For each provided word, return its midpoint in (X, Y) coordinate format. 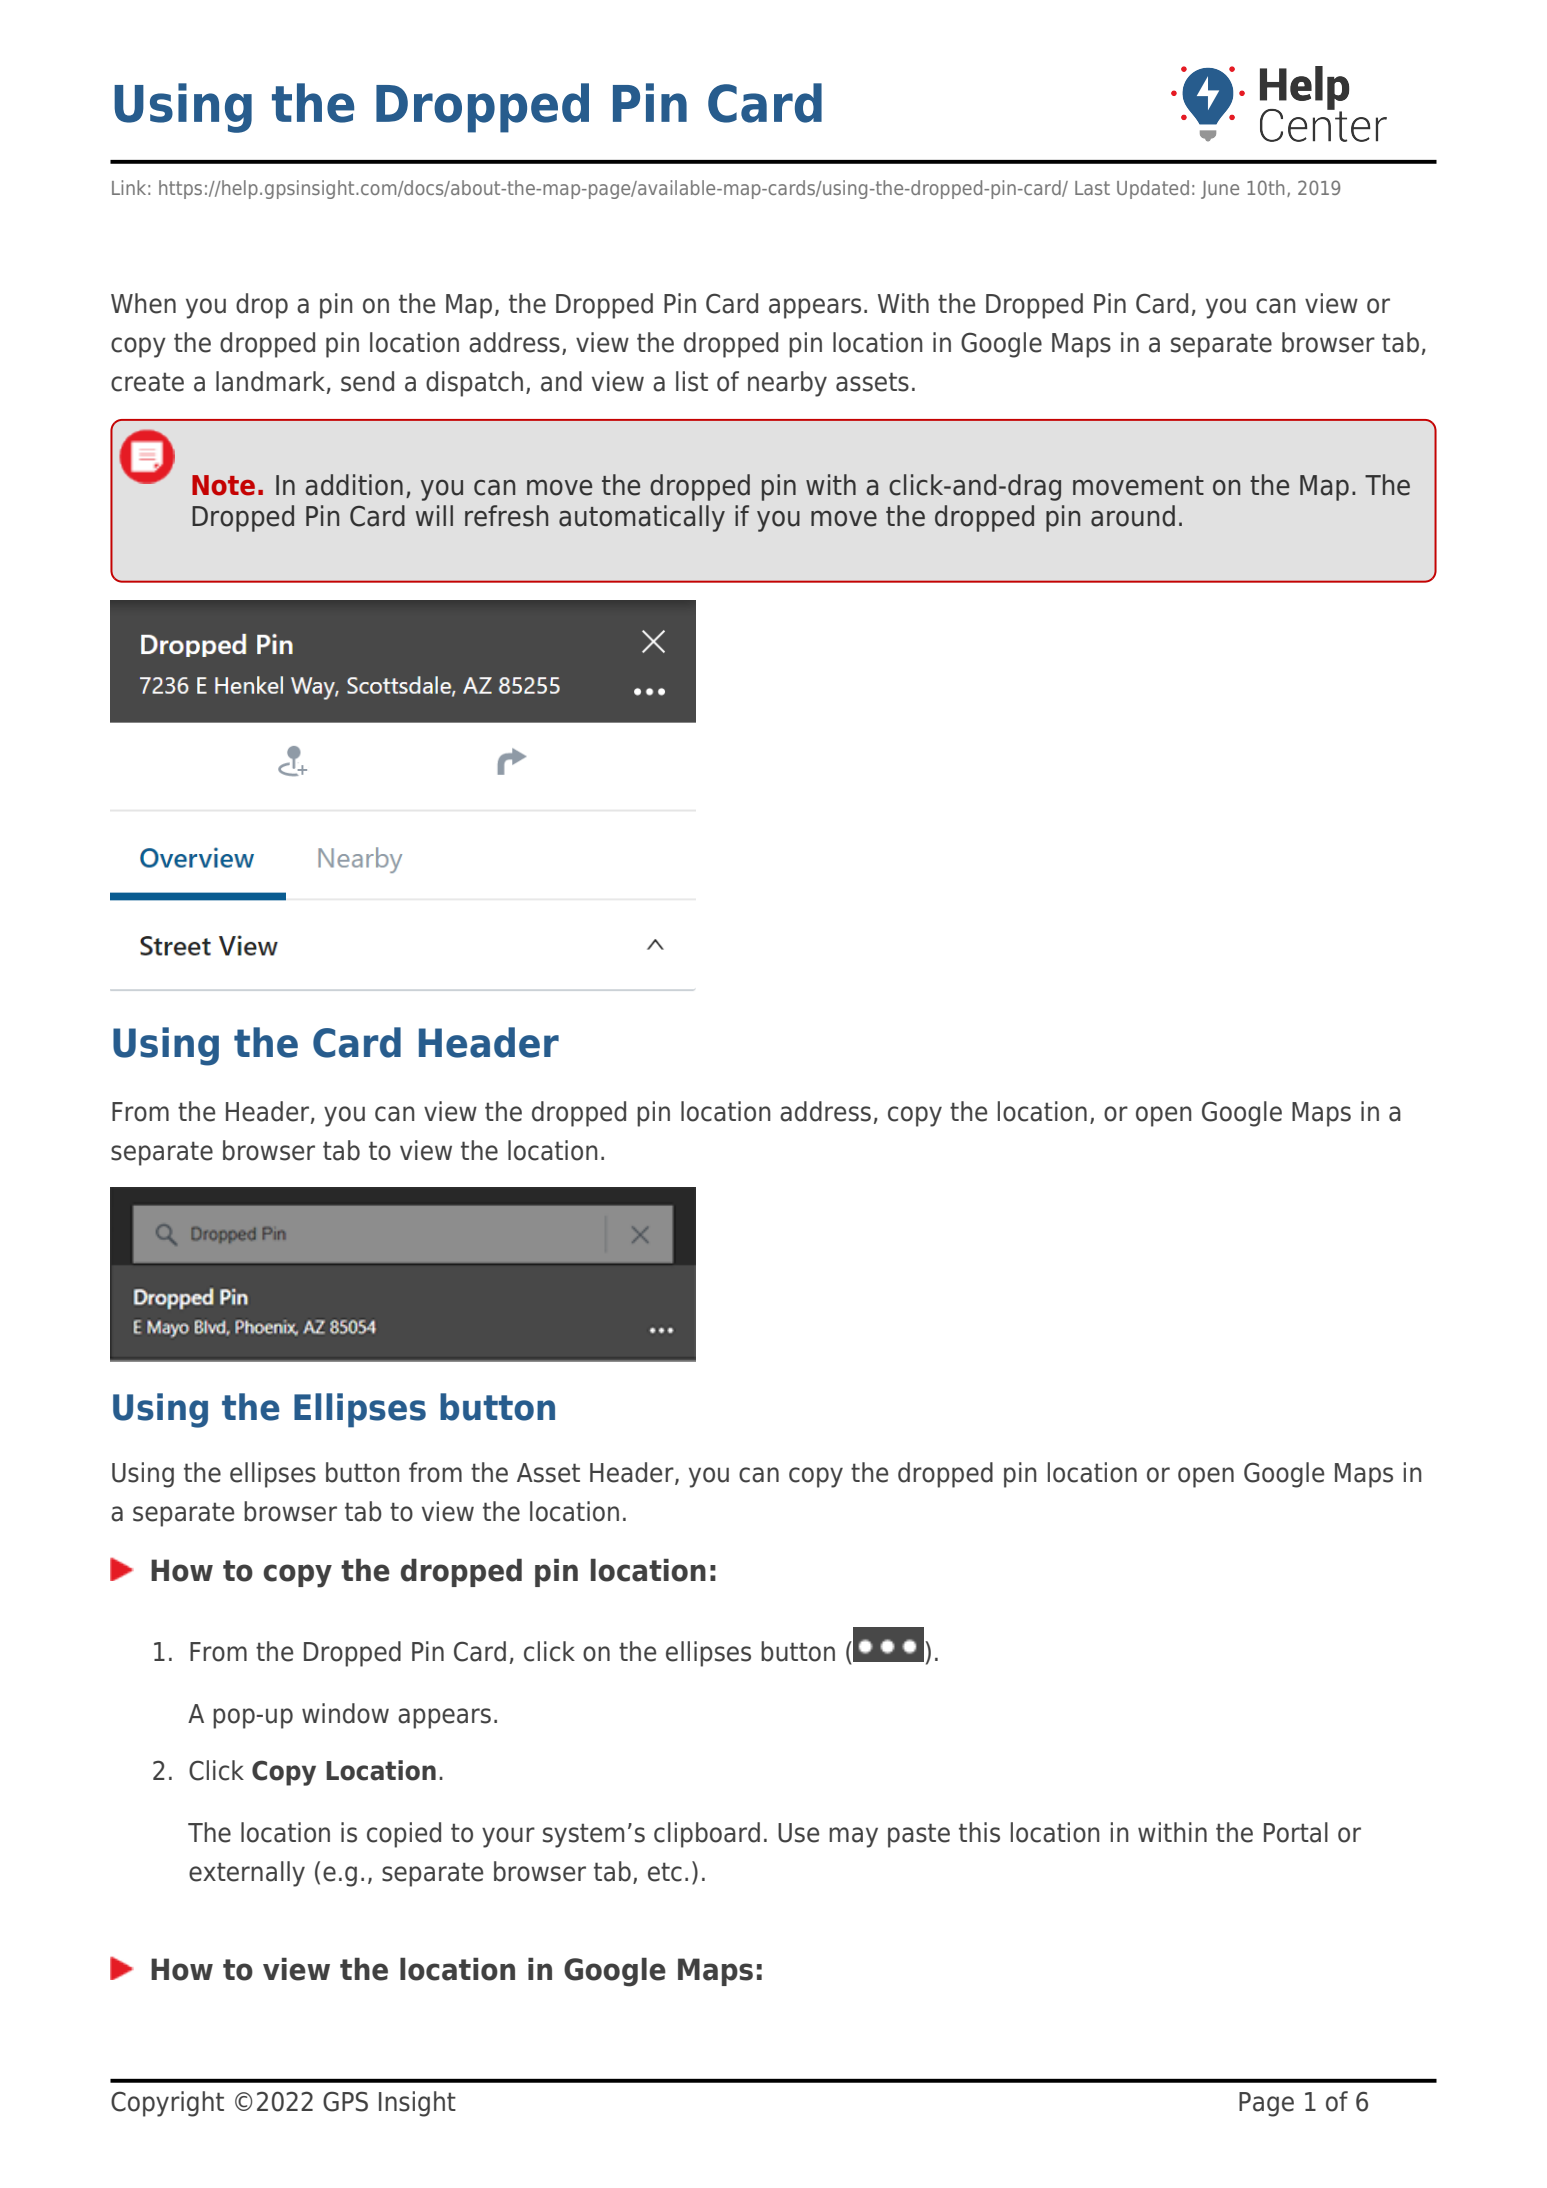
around (1133, 516)
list (692, 381)
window (345, 1713)
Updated (1153, 189)
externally (247, 1874)
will (434, 515)
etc (665, 1872)
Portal (1296, 1832)
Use (798, 1833)
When (143, 303)
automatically (642, 518)
